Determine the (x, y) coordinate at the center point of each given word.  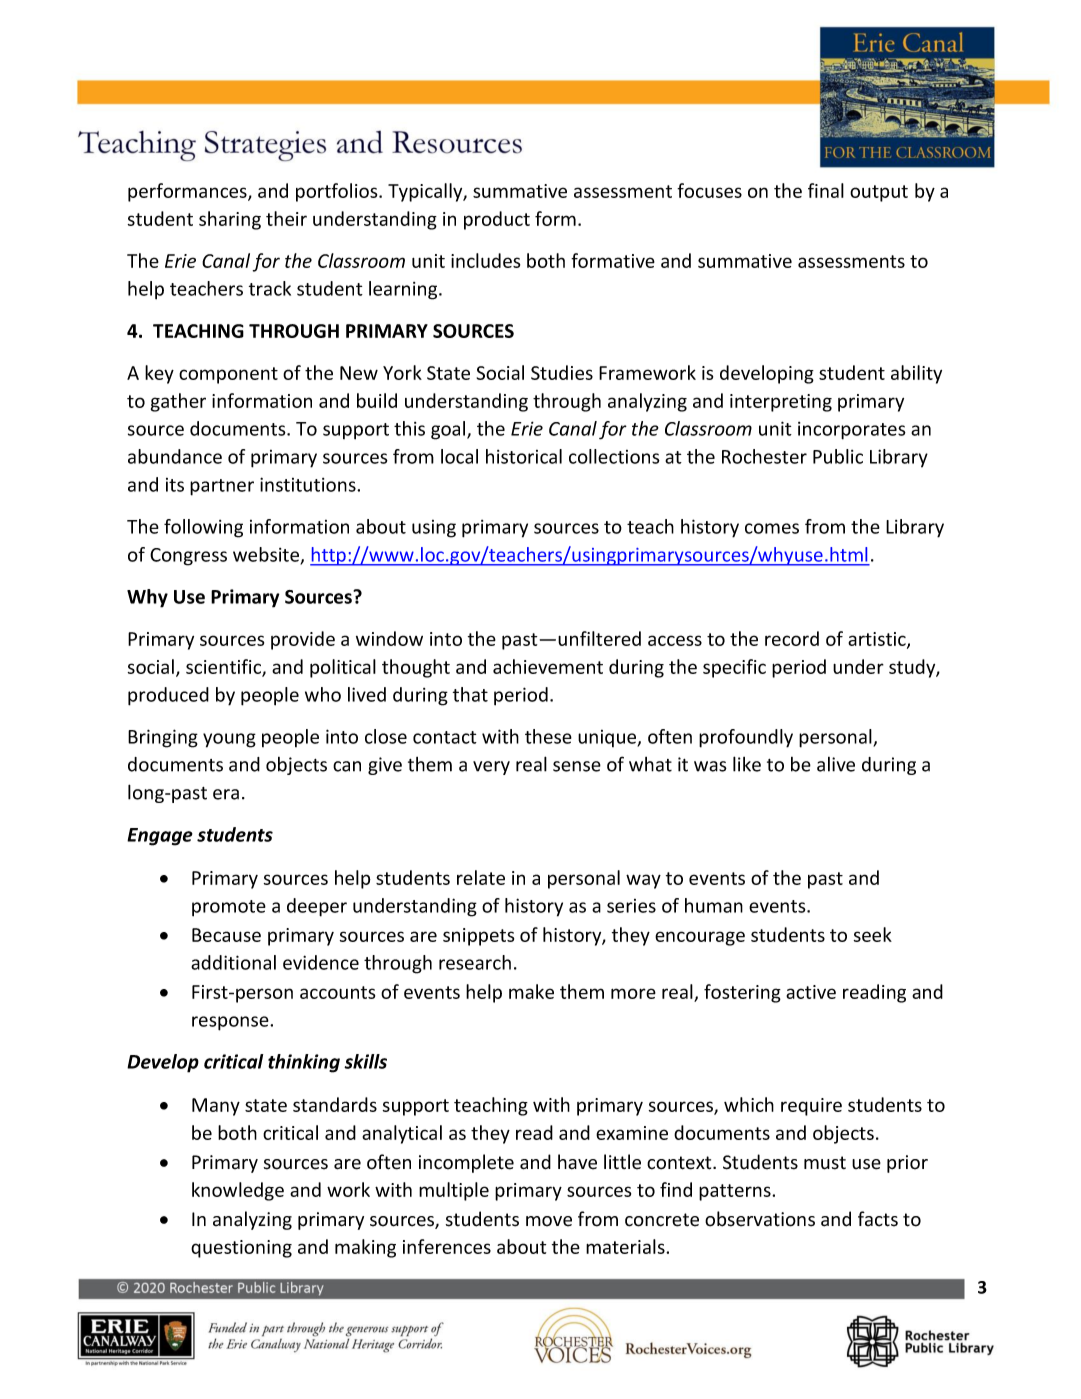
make (531, 991)
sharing (230, 220)
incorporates (852, 431)
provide (303, 640)
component (228, 375)
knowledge (238, 1191)
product (497, 220)
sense (577, 766)
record (792, 638)
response (231, 1023)
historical (524, 456)
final (826, 190)
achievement (548, 666)
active (811, 992)
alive (836, 764)
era (226, 794)
